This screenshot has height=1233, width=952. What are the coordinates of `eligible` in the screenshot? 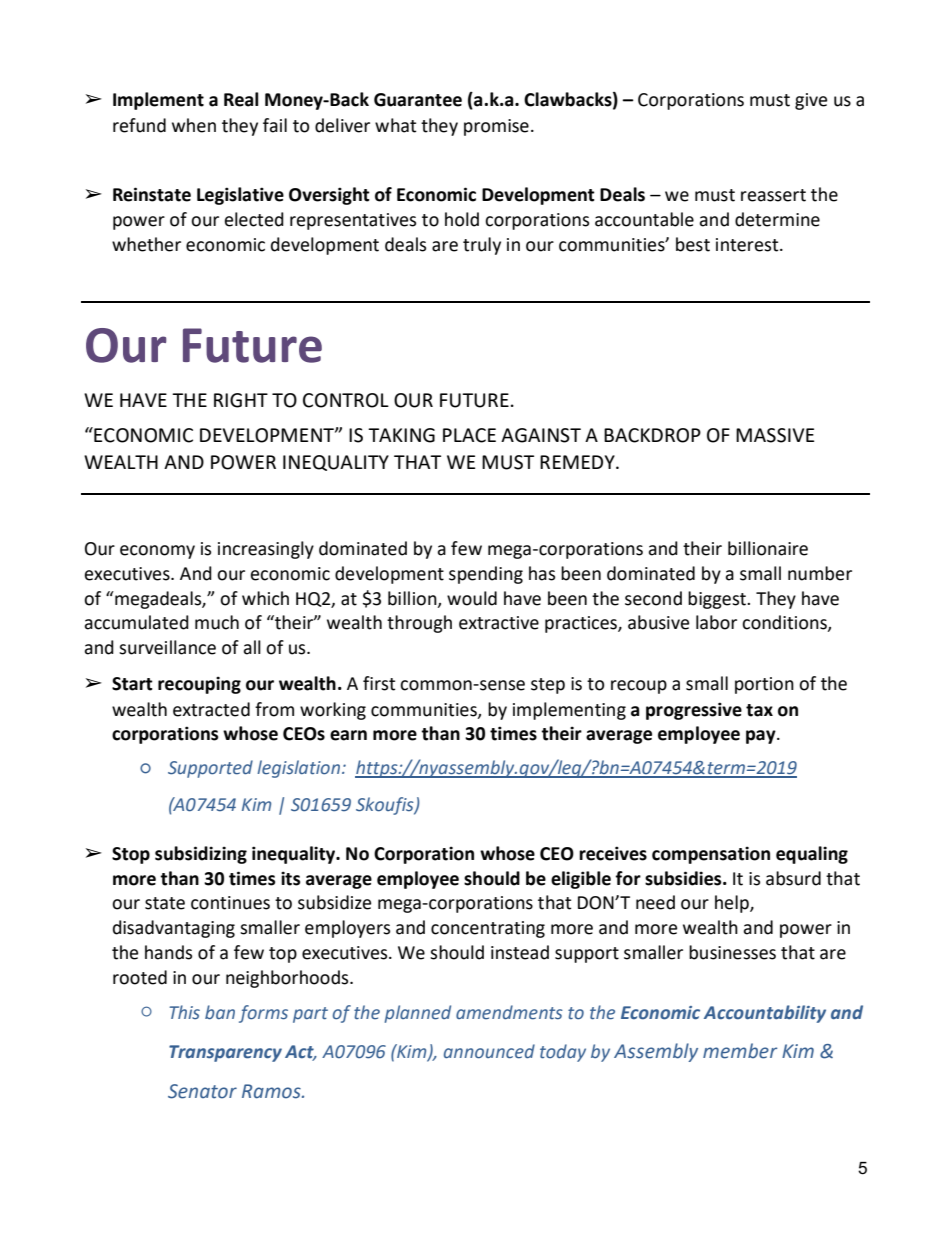 It's located at (581, 880).
